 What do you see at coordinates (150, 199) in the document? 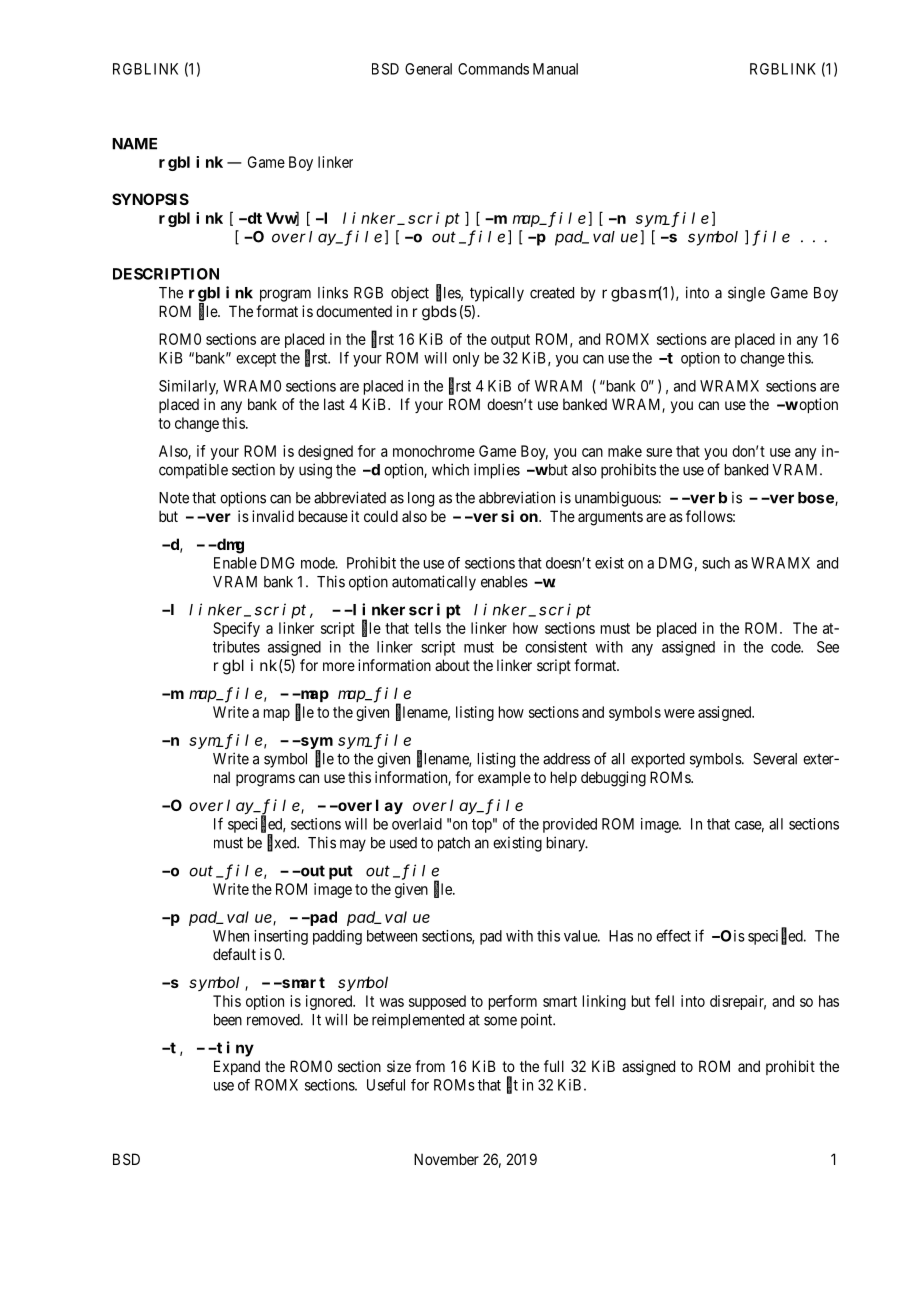
I see `SYNOPSIS` at bounding box center [150, 199].
